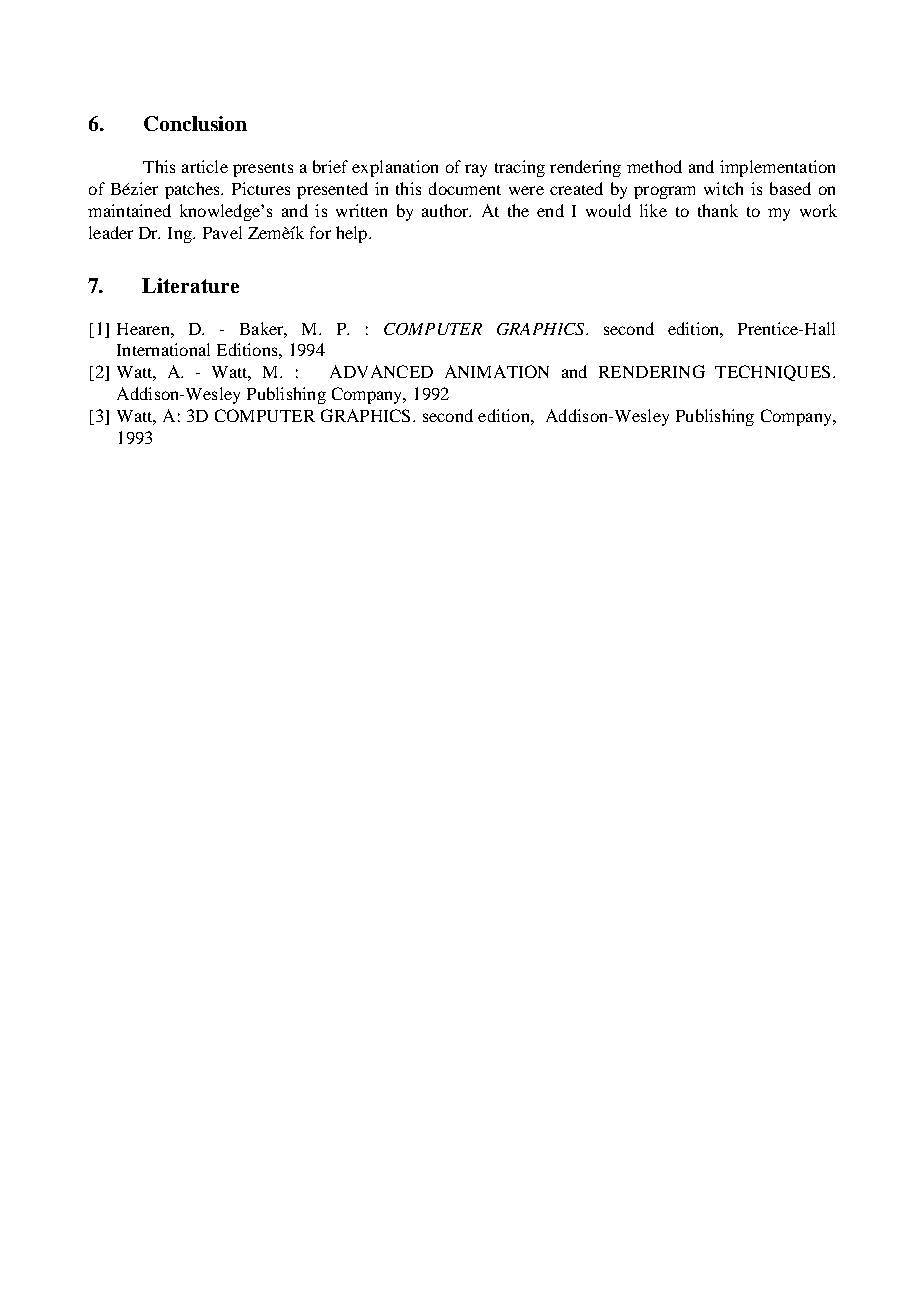 This screenshot has width=924, height=1308. Describe the element at coordinates (163, 349) in the screenshot. I see `International` at that location.
